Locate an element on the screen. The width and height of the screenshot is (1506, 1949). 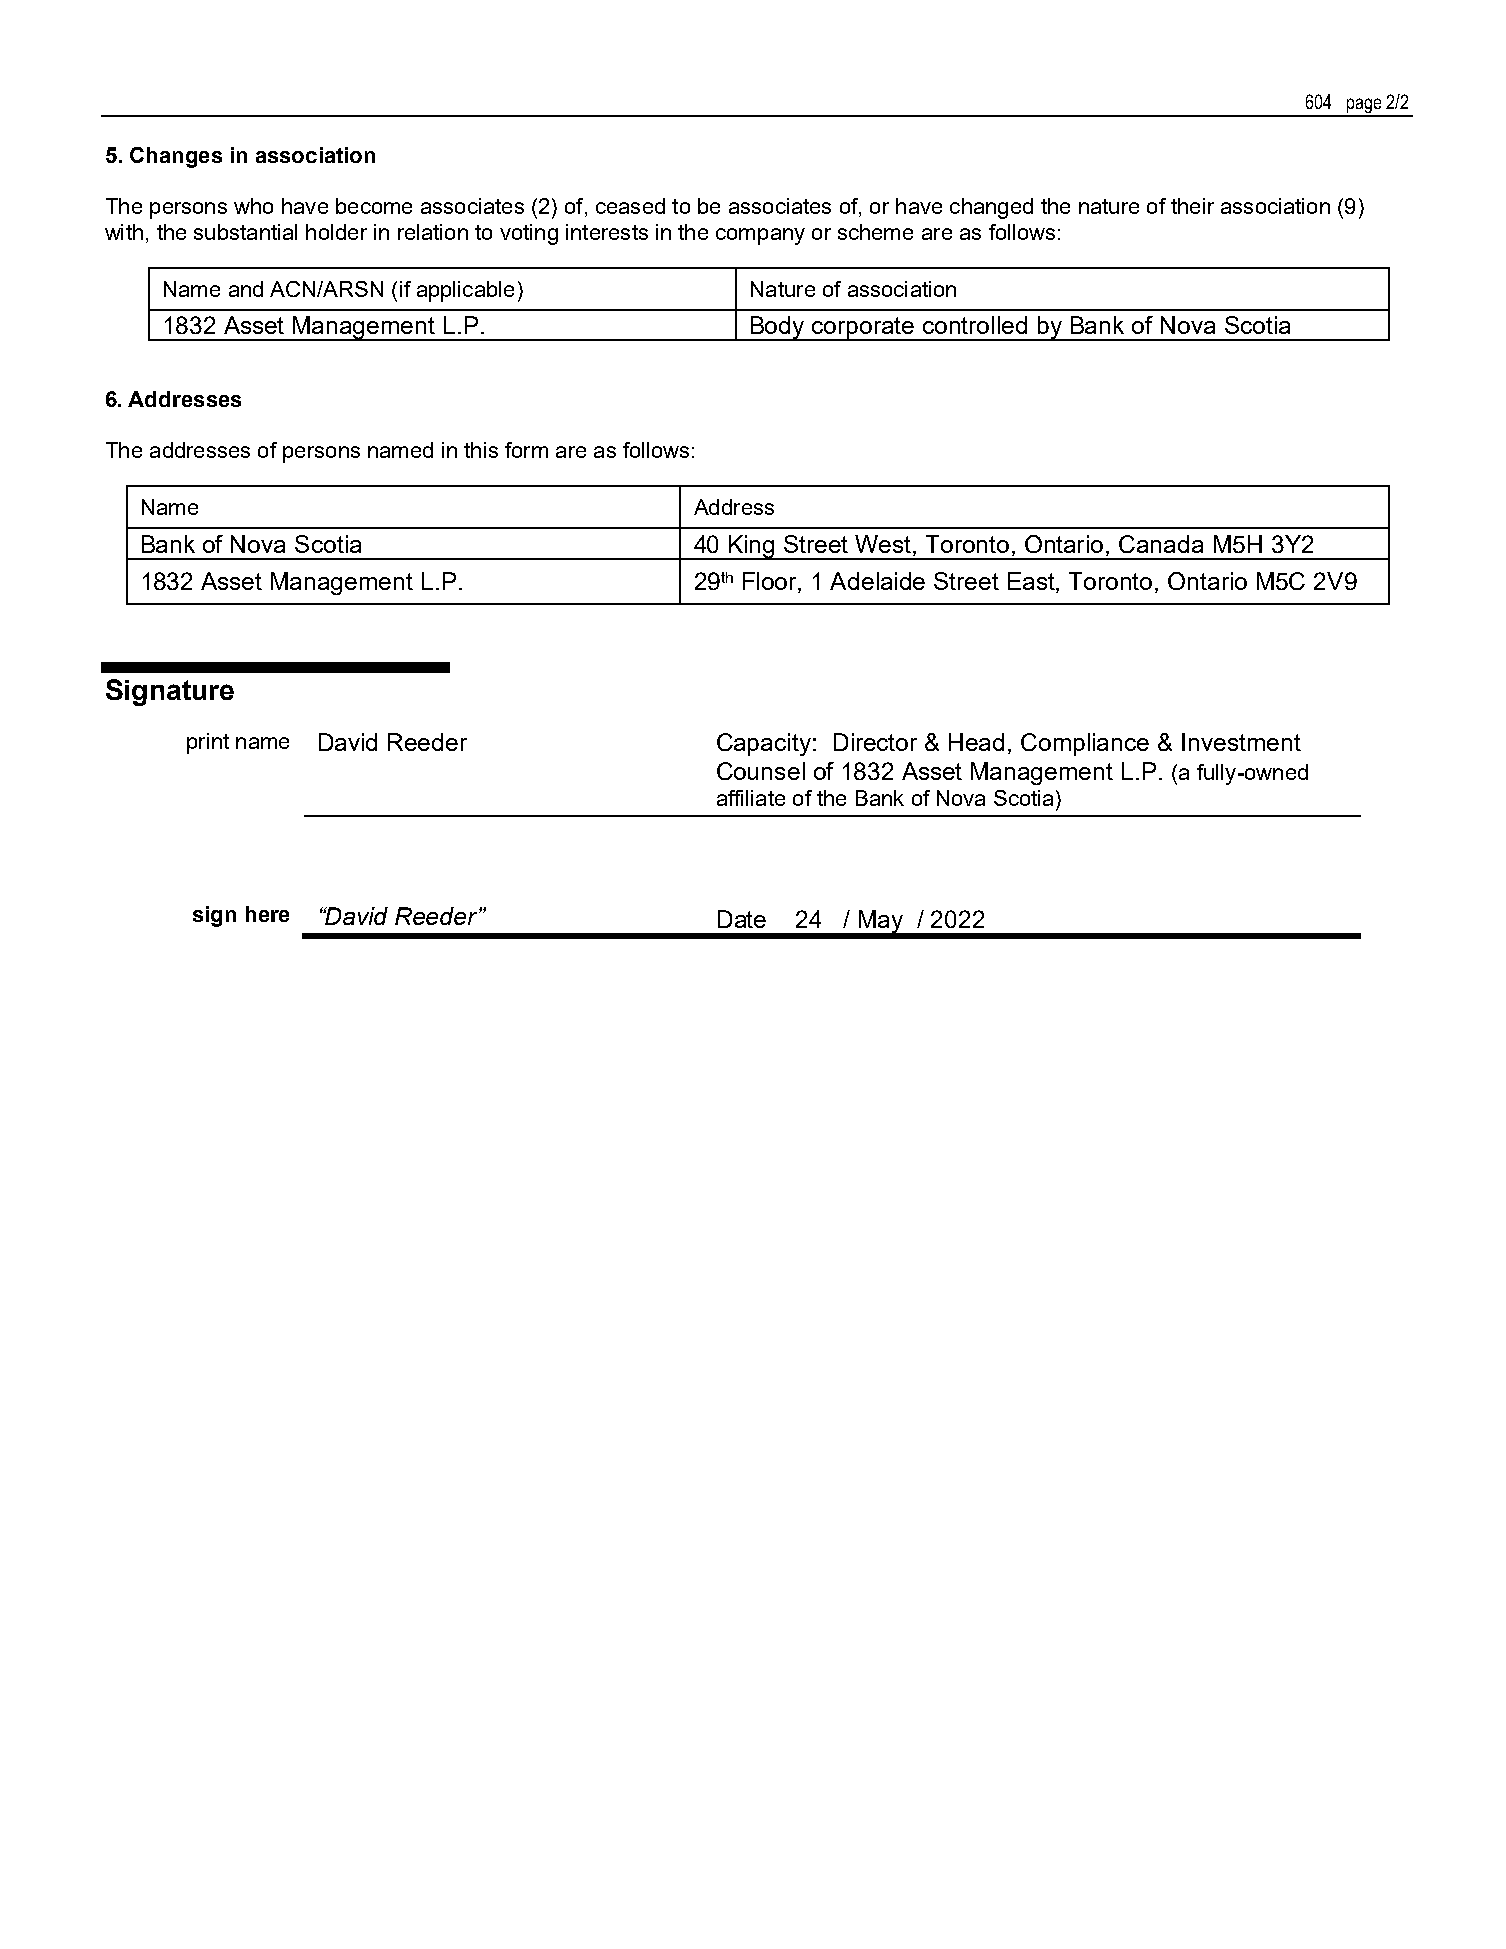
this is located at coordinates (481, 450).
